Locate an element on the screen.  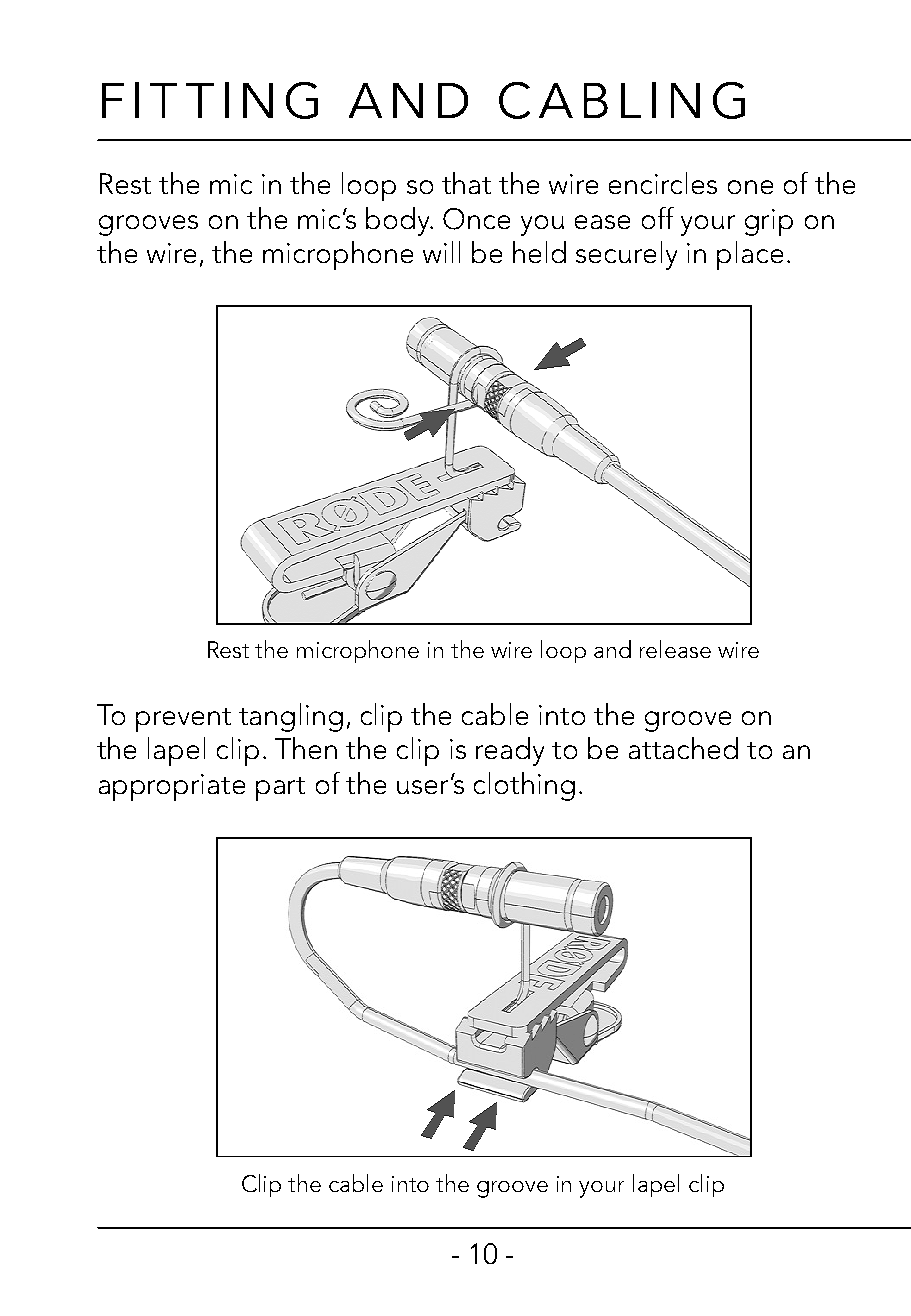
part is located at coordinates (280, 789).
